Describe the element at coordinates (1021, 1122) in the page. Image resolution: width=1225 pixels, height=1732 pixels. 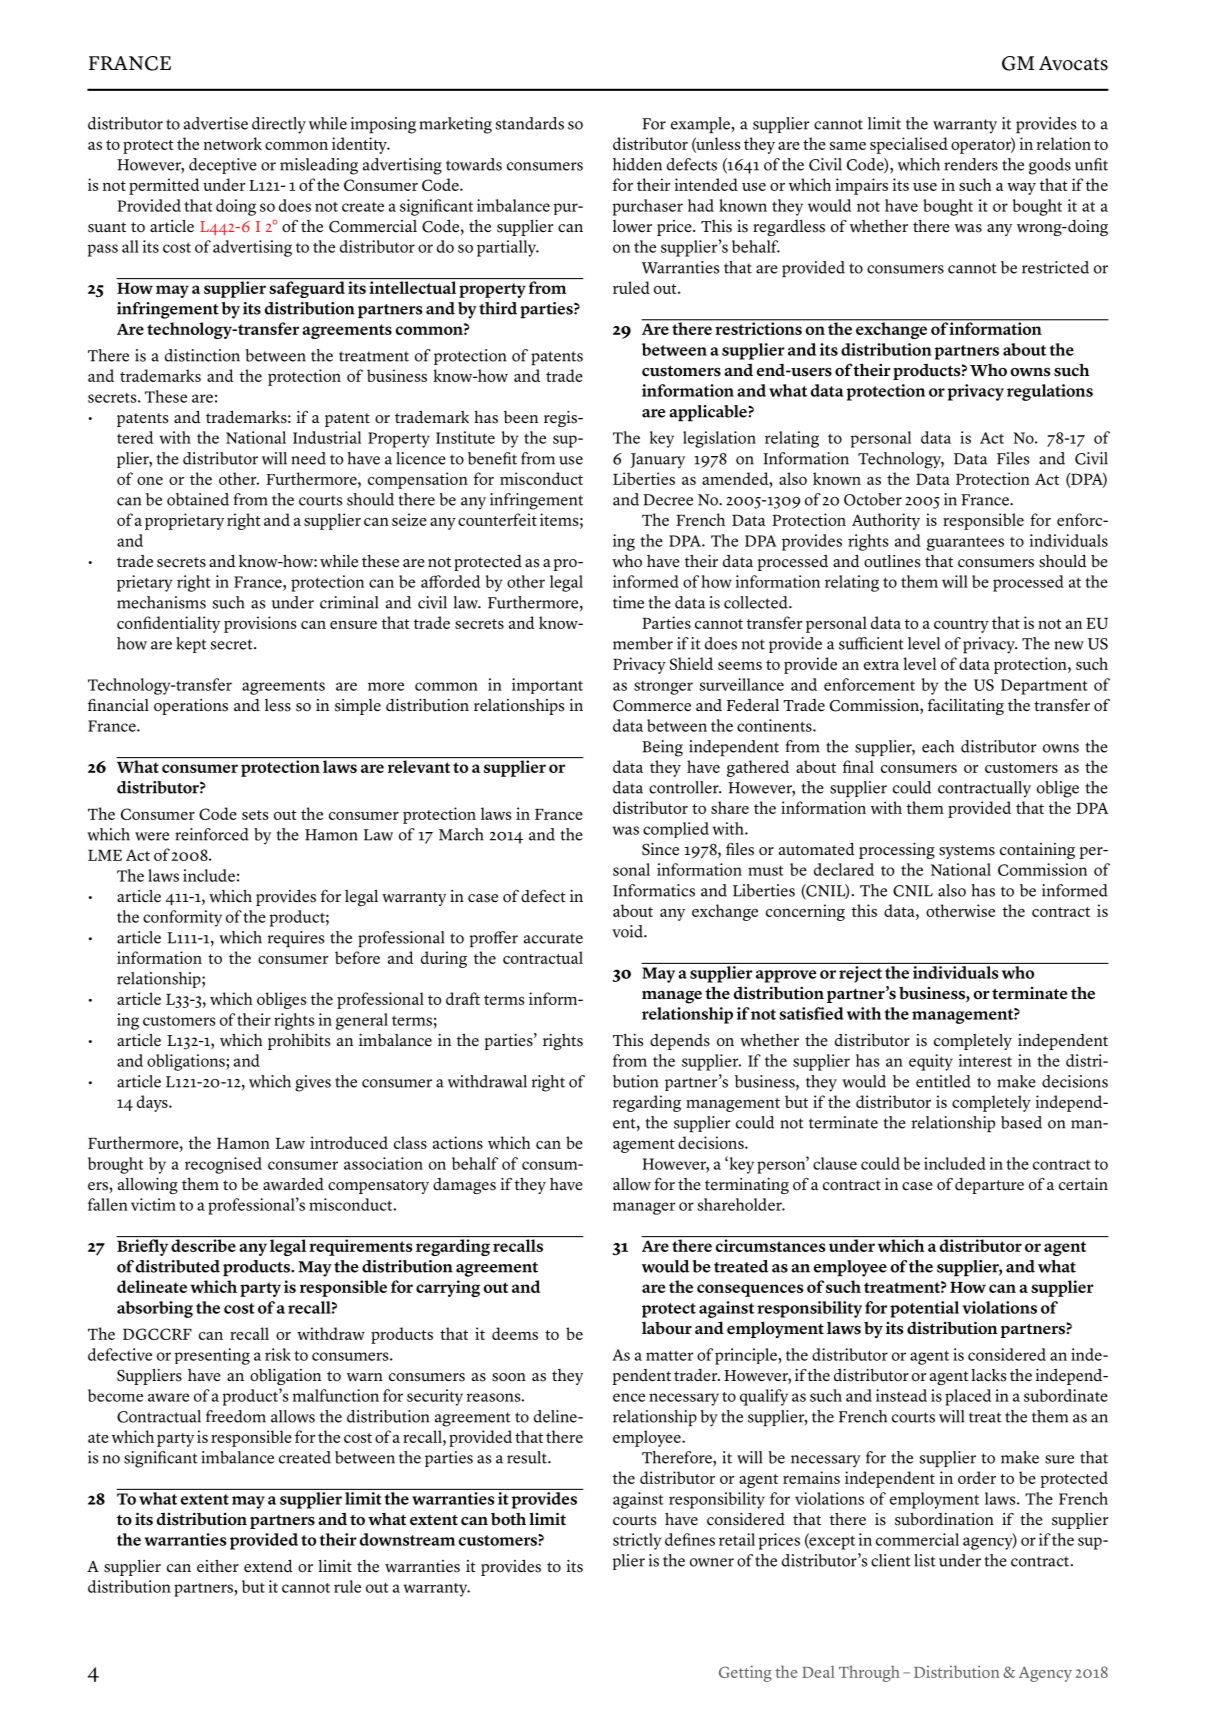
I see `based` at that location.
